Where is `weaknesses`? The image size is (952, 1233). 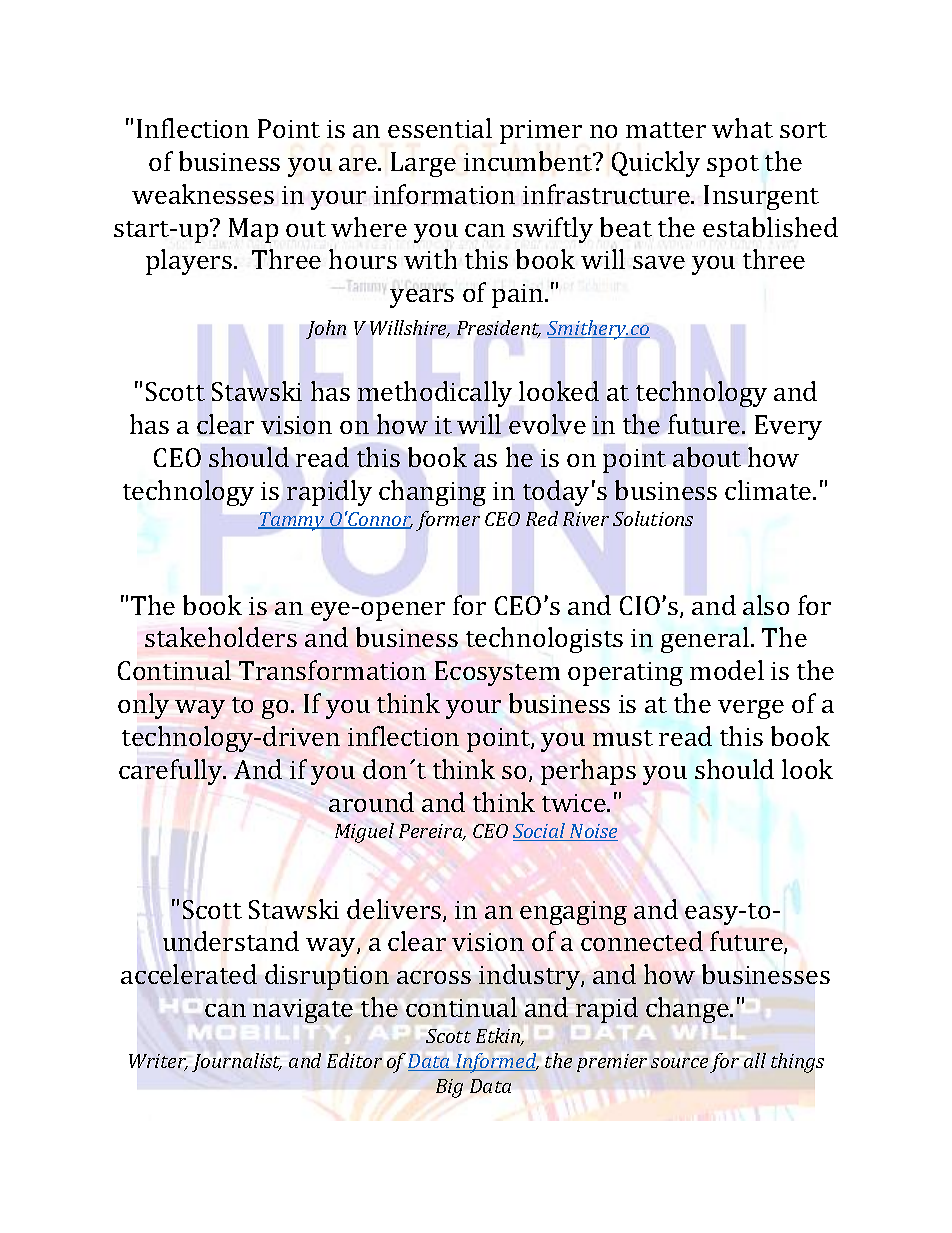
weaknesses is located at coordinates (203, 194).
